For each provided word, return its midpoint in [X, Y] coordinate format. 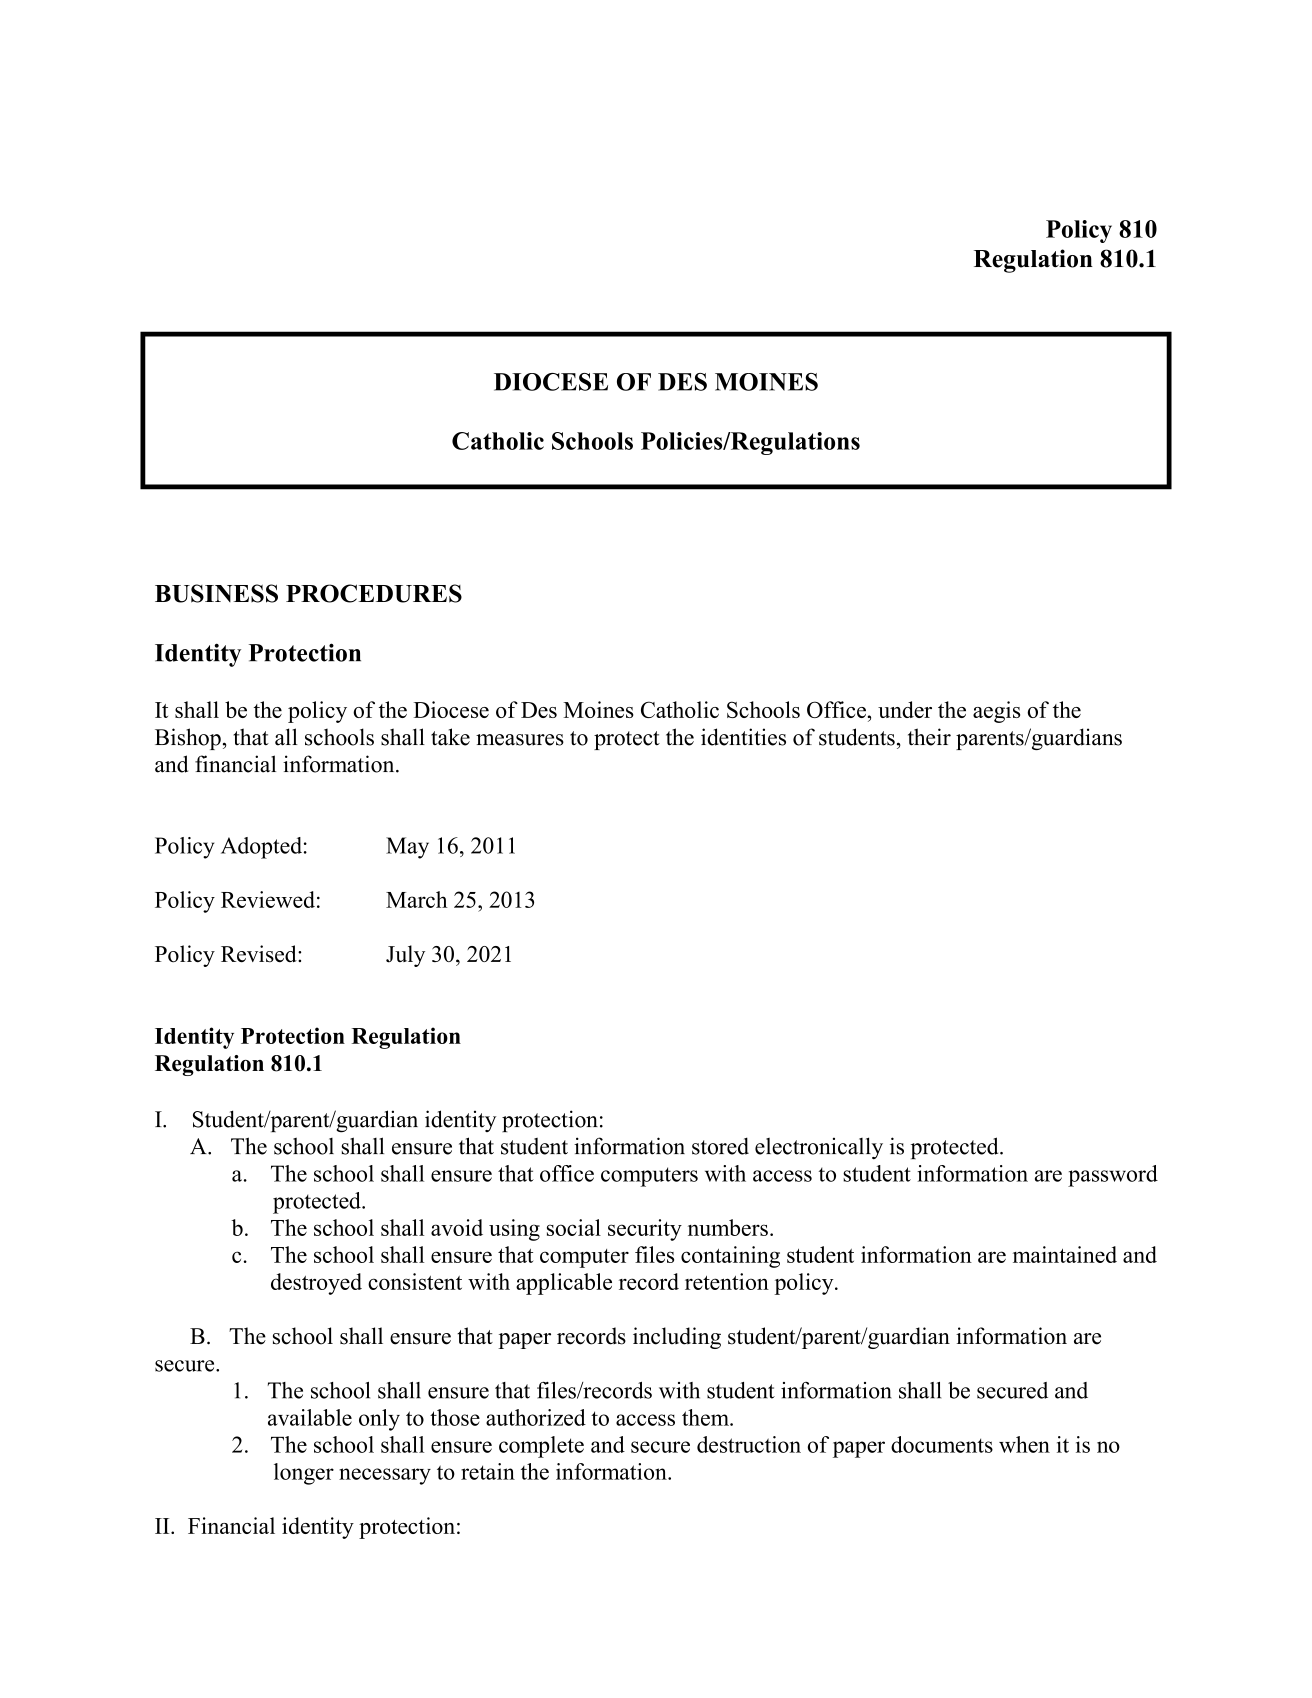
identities [743, 737]
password [1113, 1176]
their [929, 737]
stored [720, 1146]
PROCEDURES [374, 593]
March [417, 899]
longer [304, 1474]
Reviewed [268, 899]
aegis [996, 712]
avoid [457, 1227]
